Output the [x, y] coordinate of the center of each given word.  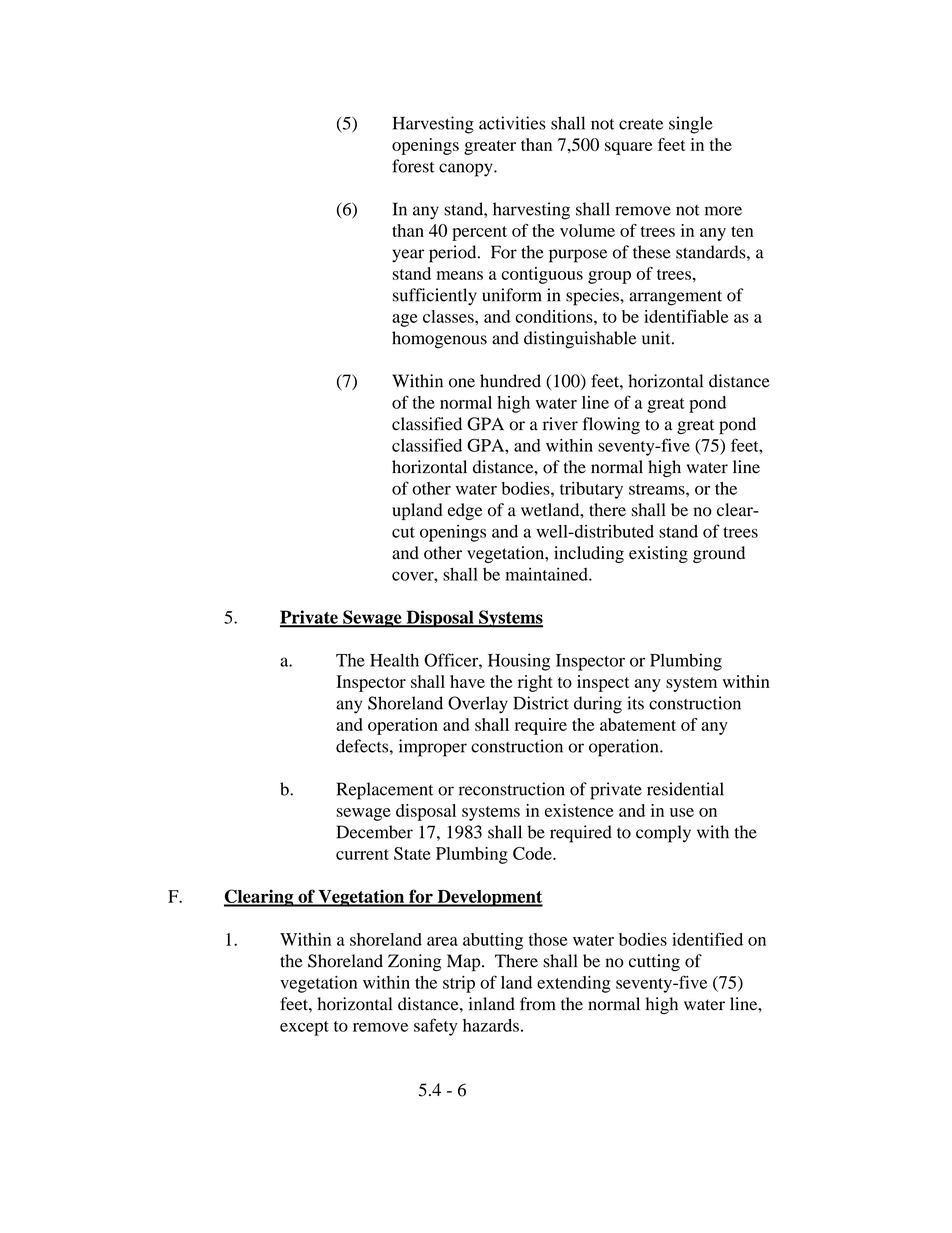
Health [394, 660]
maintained [548, 574]
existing [658, 554]
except [304, 1028]
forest [413, 166]
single [691, 125]
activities [512, 123]
